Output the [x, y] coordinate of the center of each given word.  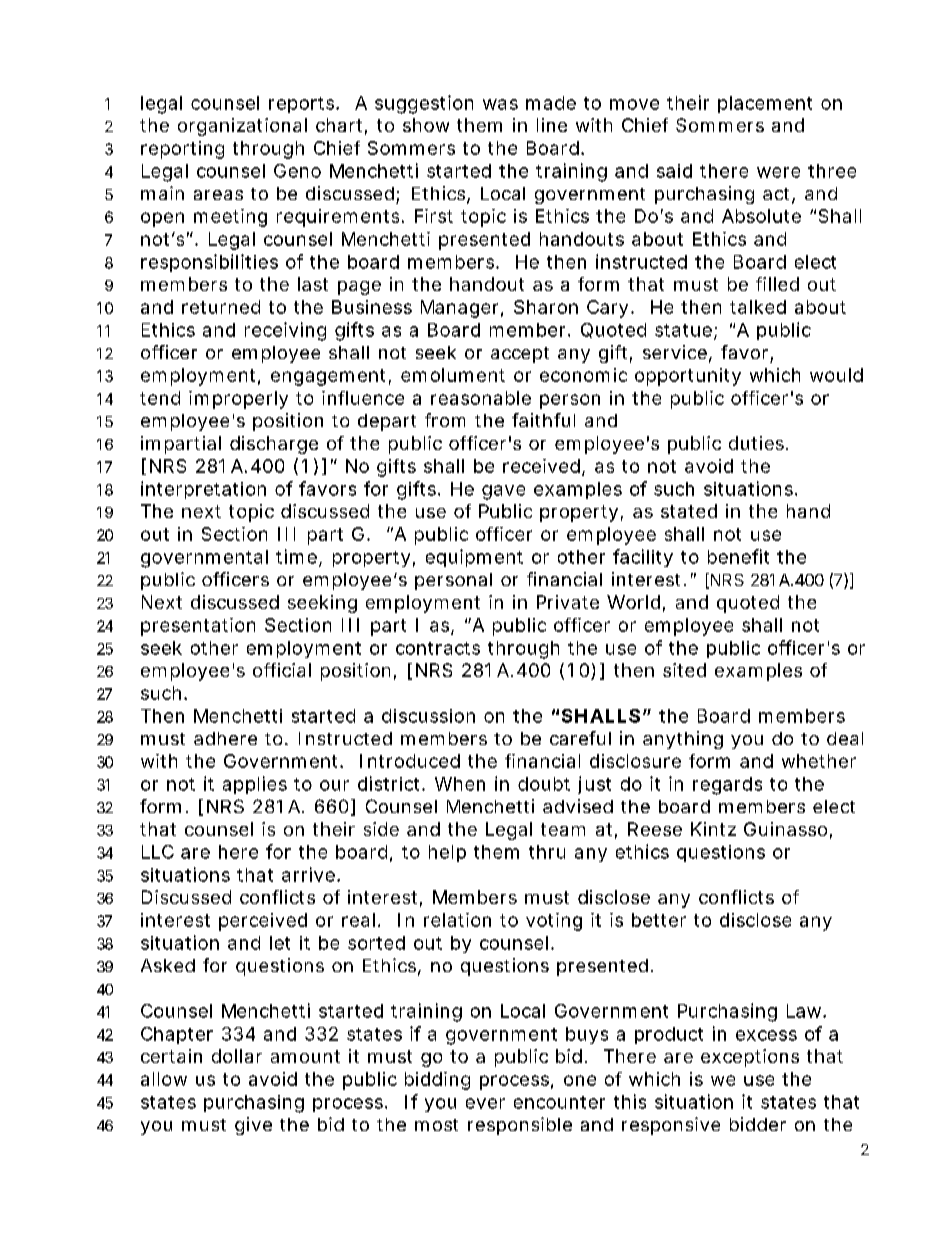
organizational [242, 127]
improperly [238, 400]
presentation [198, 627]
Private [568, 602]
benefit [738, 556]
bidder [758, 1124]
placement [765, 104]
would [836, 375]
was [500, 104]
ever [485, 1103]
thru [547, 852]
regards [727, 786]
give [253, 1126]
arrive [308, 874]
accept [520, 355]
